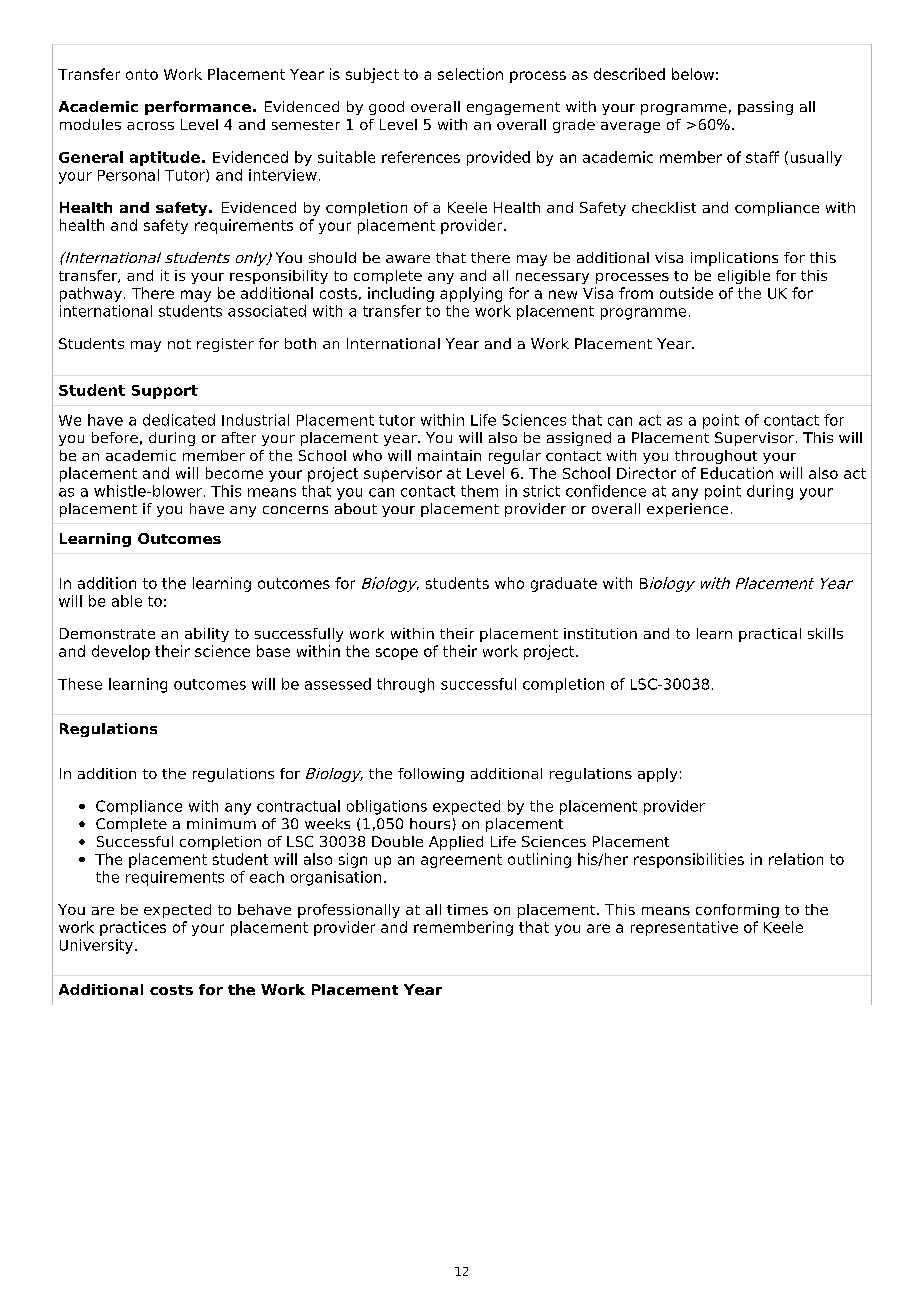 Image resolution: width=924 pixels, height=1308 pixels. Describe the element at coordinates (179, 344) in the image. I see `not` at that location.
